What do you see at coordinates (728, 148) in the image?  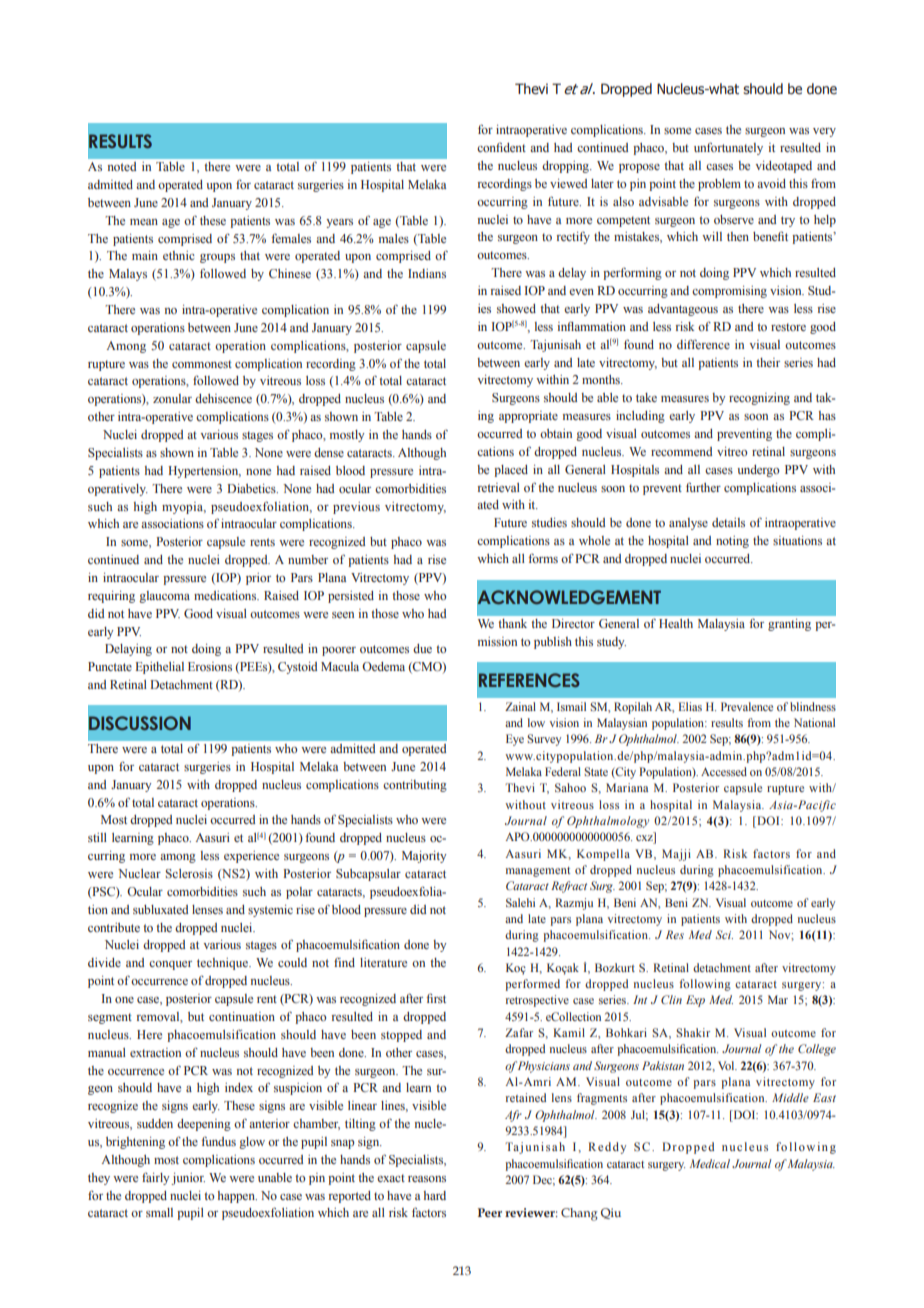 I see `unfortunately` at bounding box center [728, 148].
